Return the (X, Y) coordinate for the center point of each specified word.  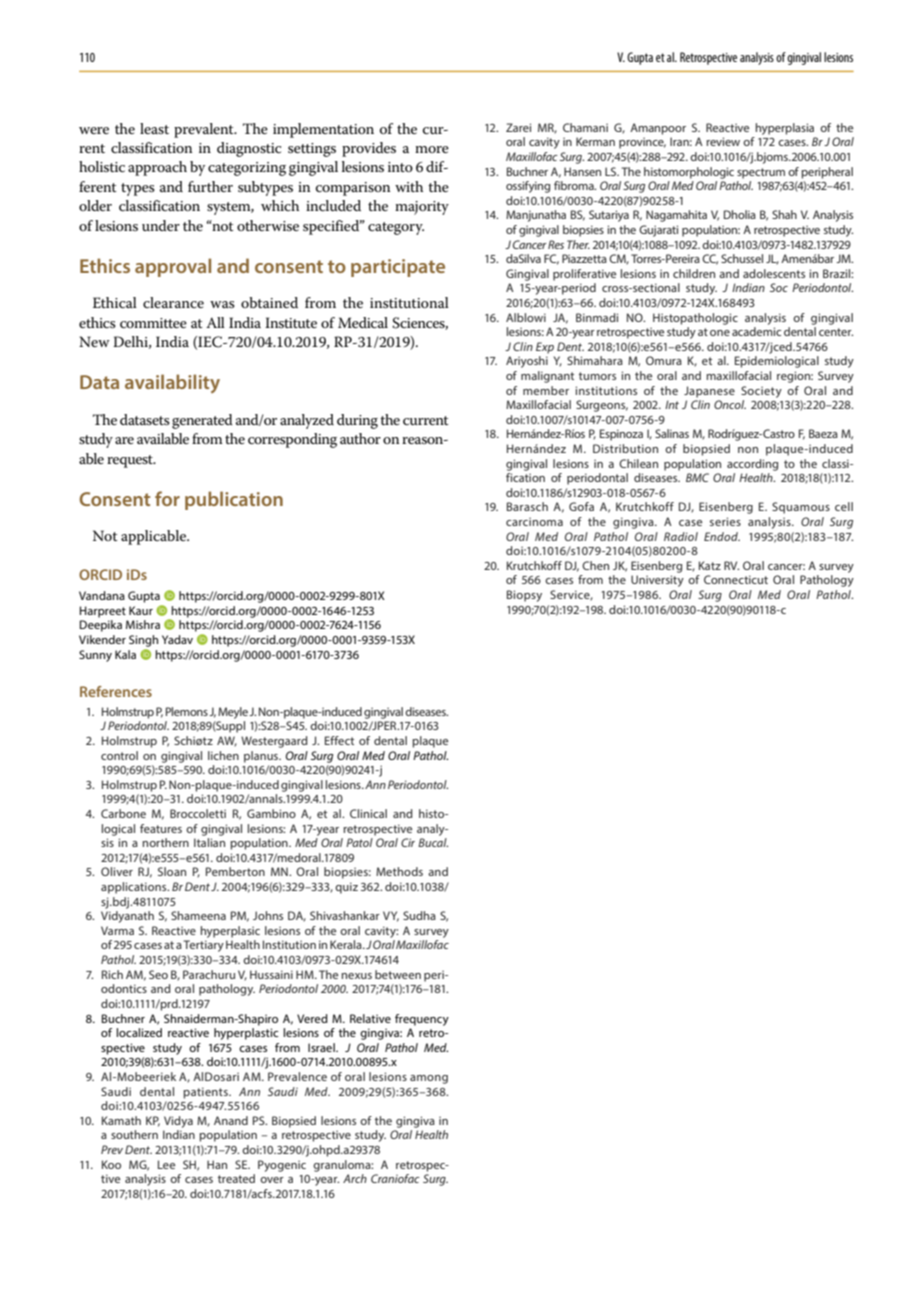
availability (172, 383)
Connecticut (736, 579)
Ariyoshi (527, 362)
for (167, 498)
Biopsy (524, 596)
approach (157, 168)
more (432, 149)
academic (756, 331)
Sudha (419, 915)
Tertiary (203, 946)
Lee (166, 1164)
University (657, 581)
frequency (422, 1020)
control (119, 755)
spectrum (761, 173)
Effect (339, 740)
